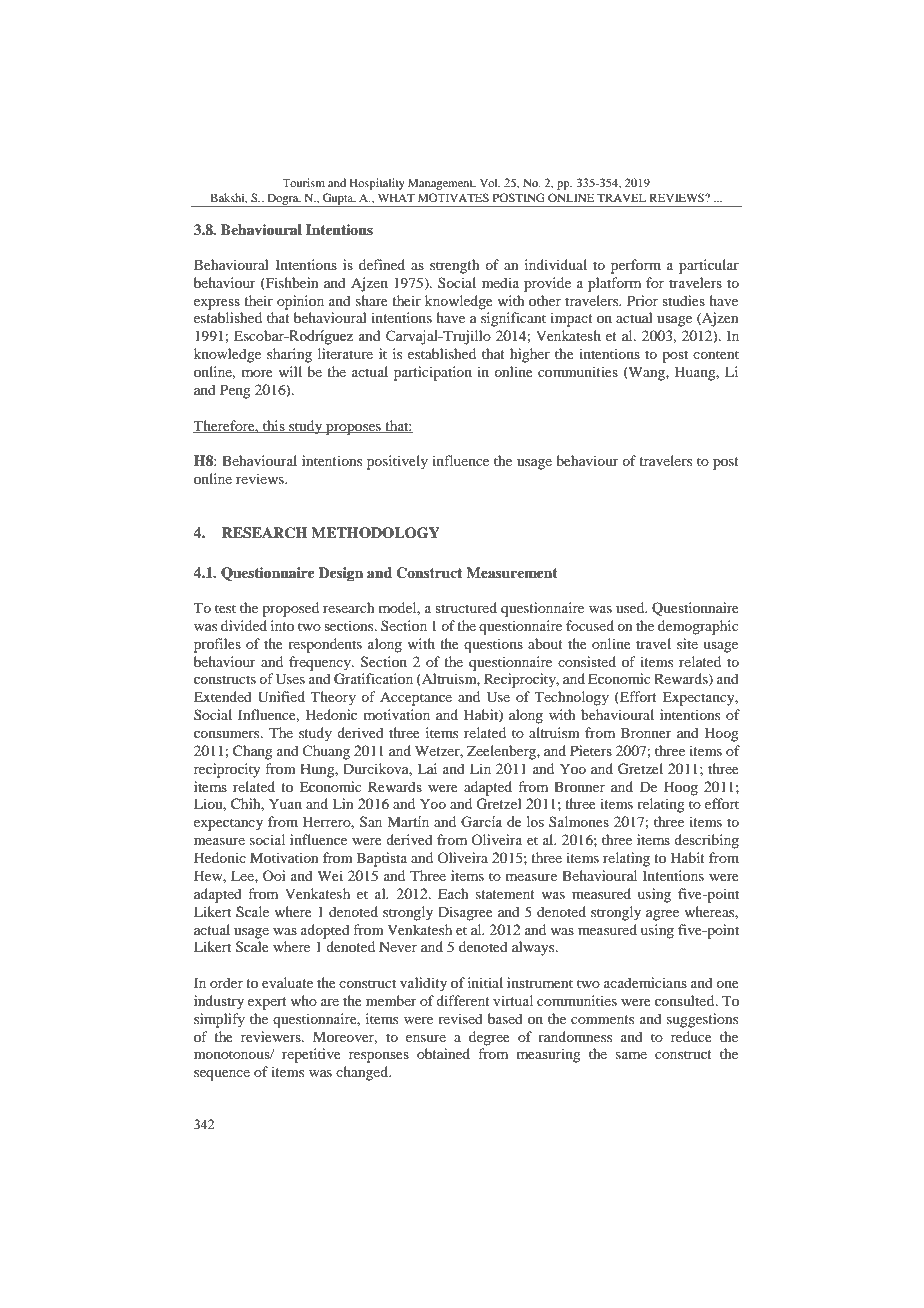  Describe the element at coordinates (453, 893) in the screenshot. I see `Each` at that location.
